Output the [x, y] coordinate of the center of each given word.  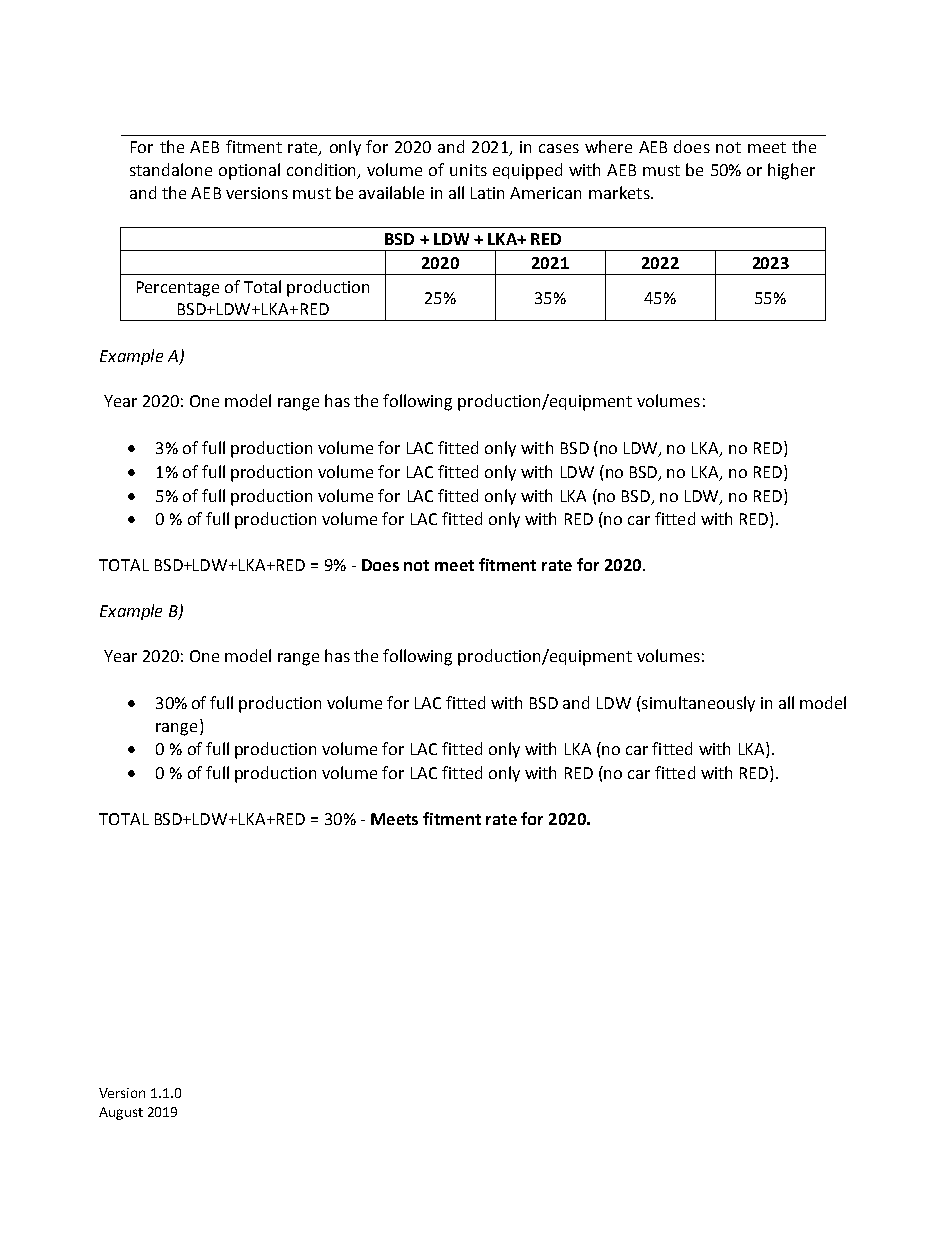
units [468, 170]
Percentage [178, 289]
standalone [171, 169]
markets [620, 192]
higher [791, 171]
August [121, 1113]
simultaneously [697, 704]
